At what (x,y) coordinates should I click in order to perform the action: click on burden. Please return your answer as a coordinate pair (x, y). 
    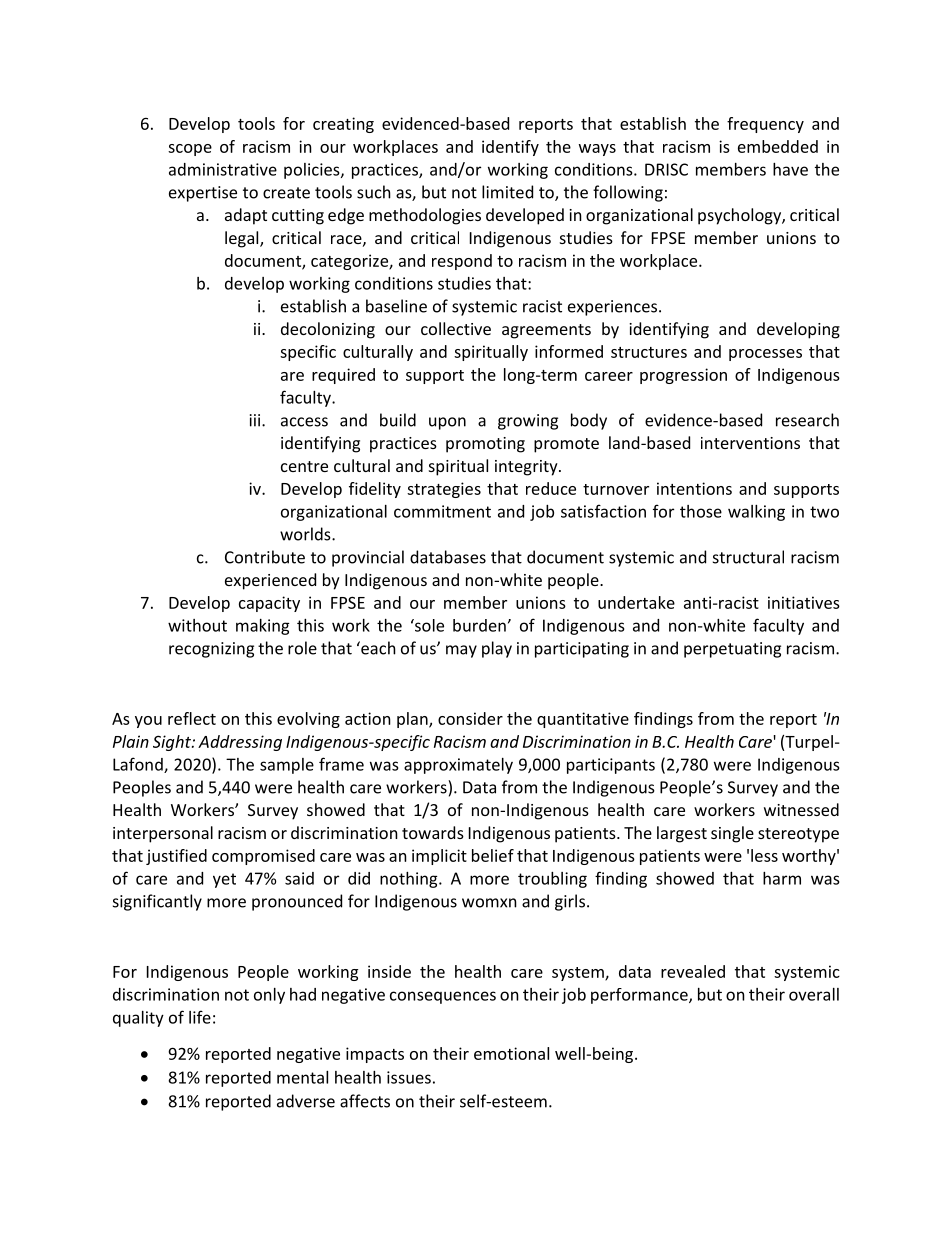
    Looking at the image, I should click on (479, 625).
